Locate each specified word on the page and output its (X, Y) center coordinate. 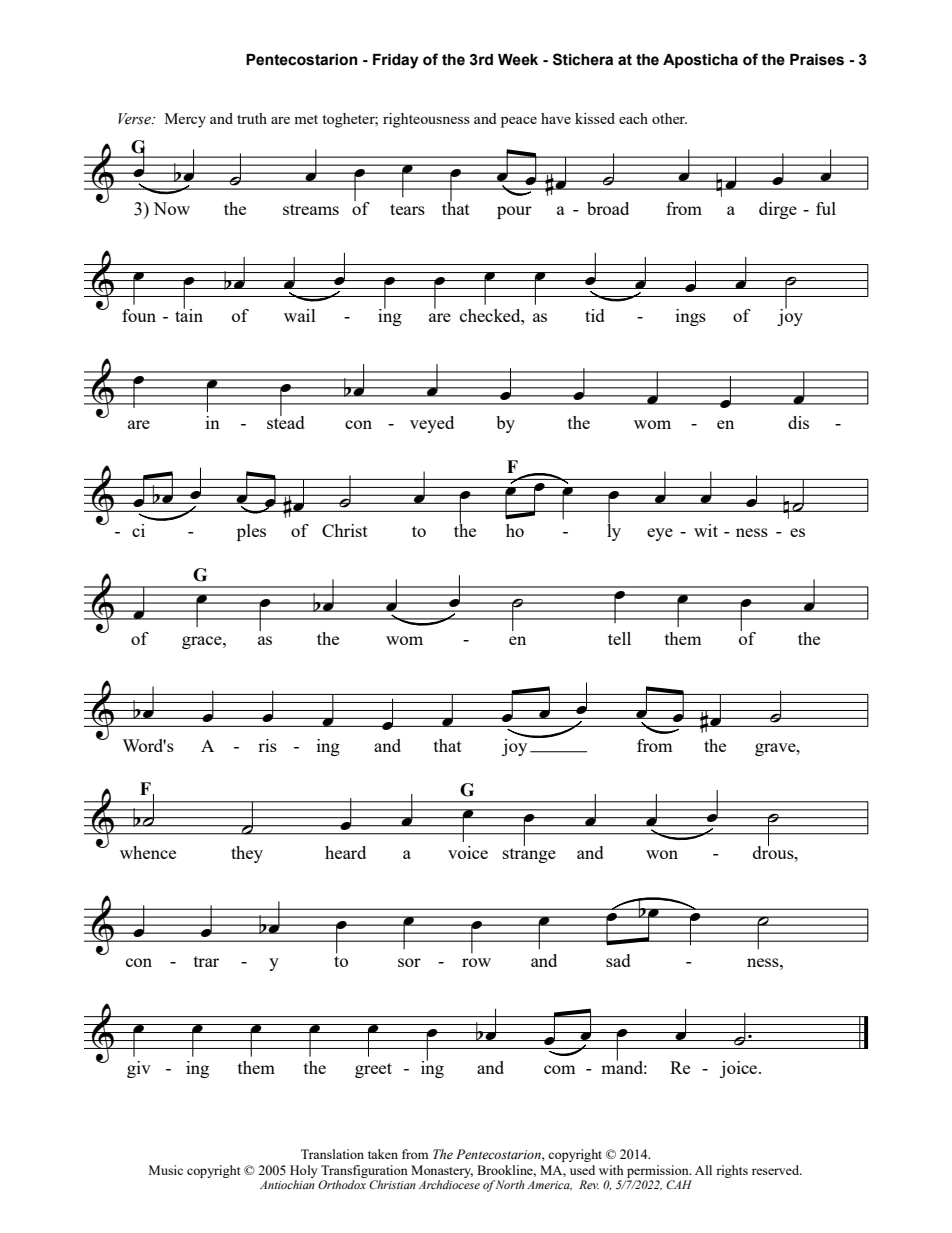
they (247, 854)
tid (595, 315)
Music (166, 1170)
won (662, 854)
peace (519, 122)
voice (468, 852)
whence (148, 852)
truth (252, 118)
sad (618, 960)
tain (189, 314)
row (476, 962)
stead (286, 421)
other (669, 118)
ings (691, 317)
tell (619, 638)
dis (798, 422)
